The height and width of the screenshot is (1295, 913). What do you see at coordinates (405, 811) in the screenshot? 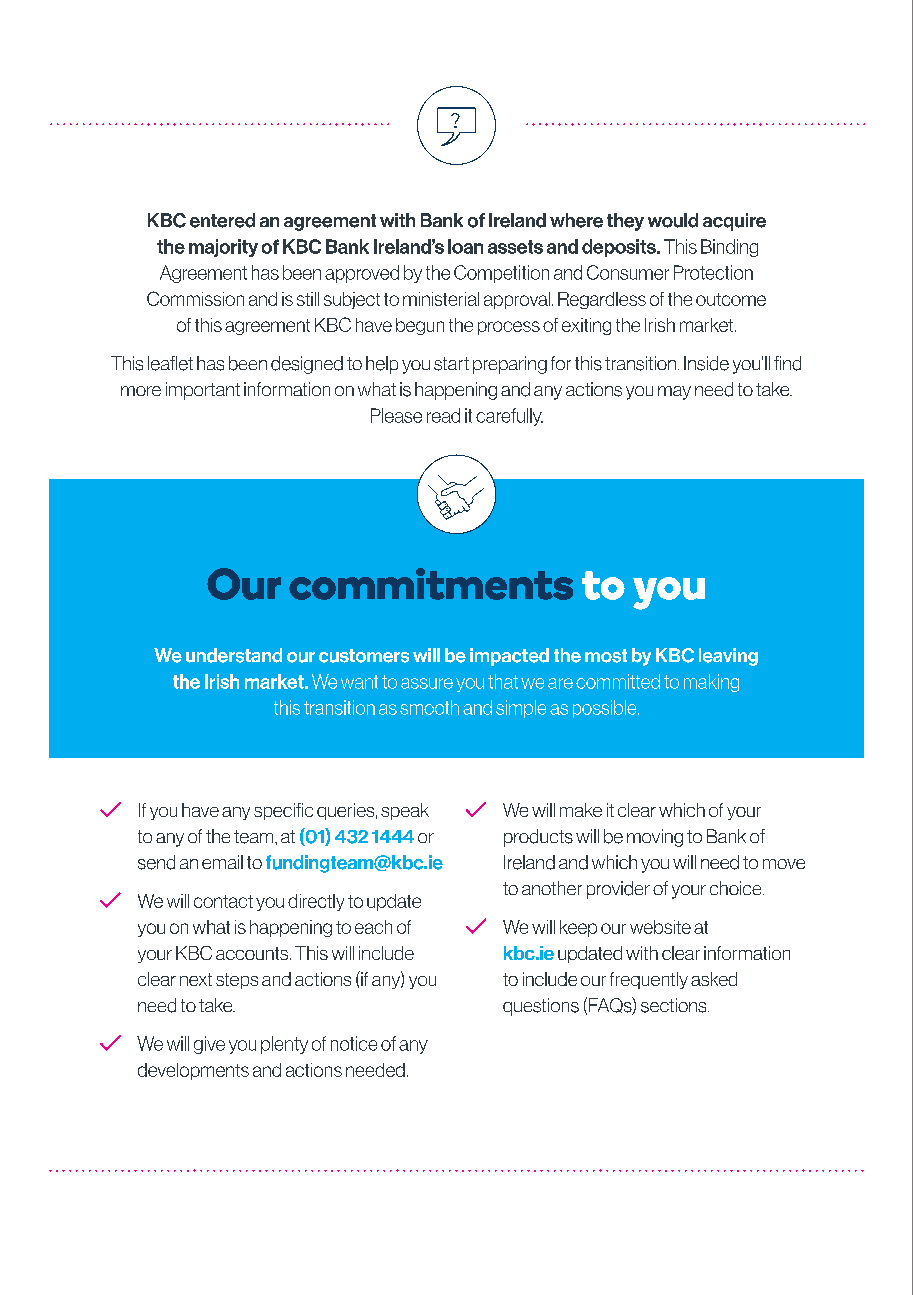
I see `speak` at bounding box center [405, 811].
